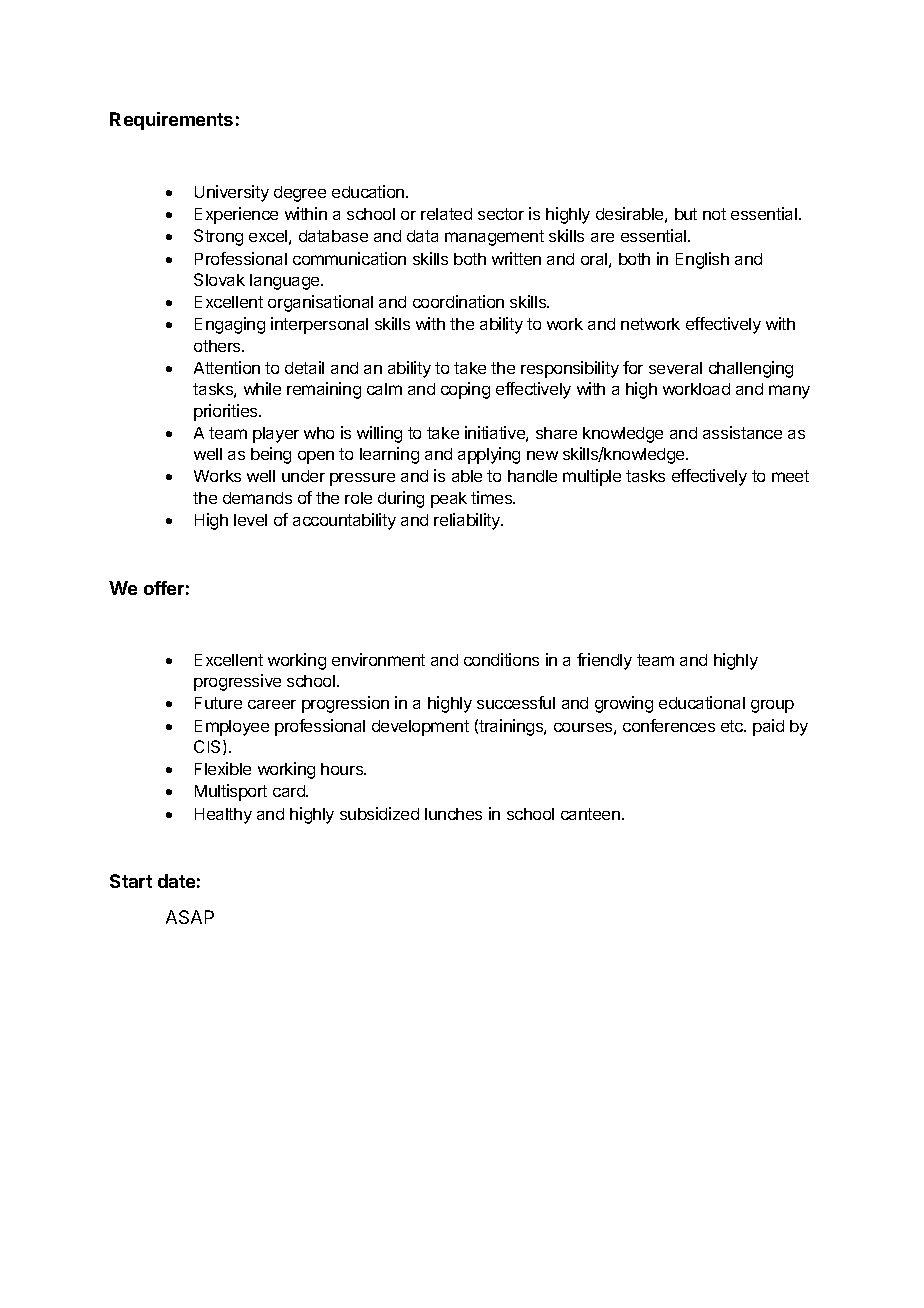 The width and height of the page is (924, 1308). Describe the element at coordinates (446, 214) in the page. I see `related` at that location.
